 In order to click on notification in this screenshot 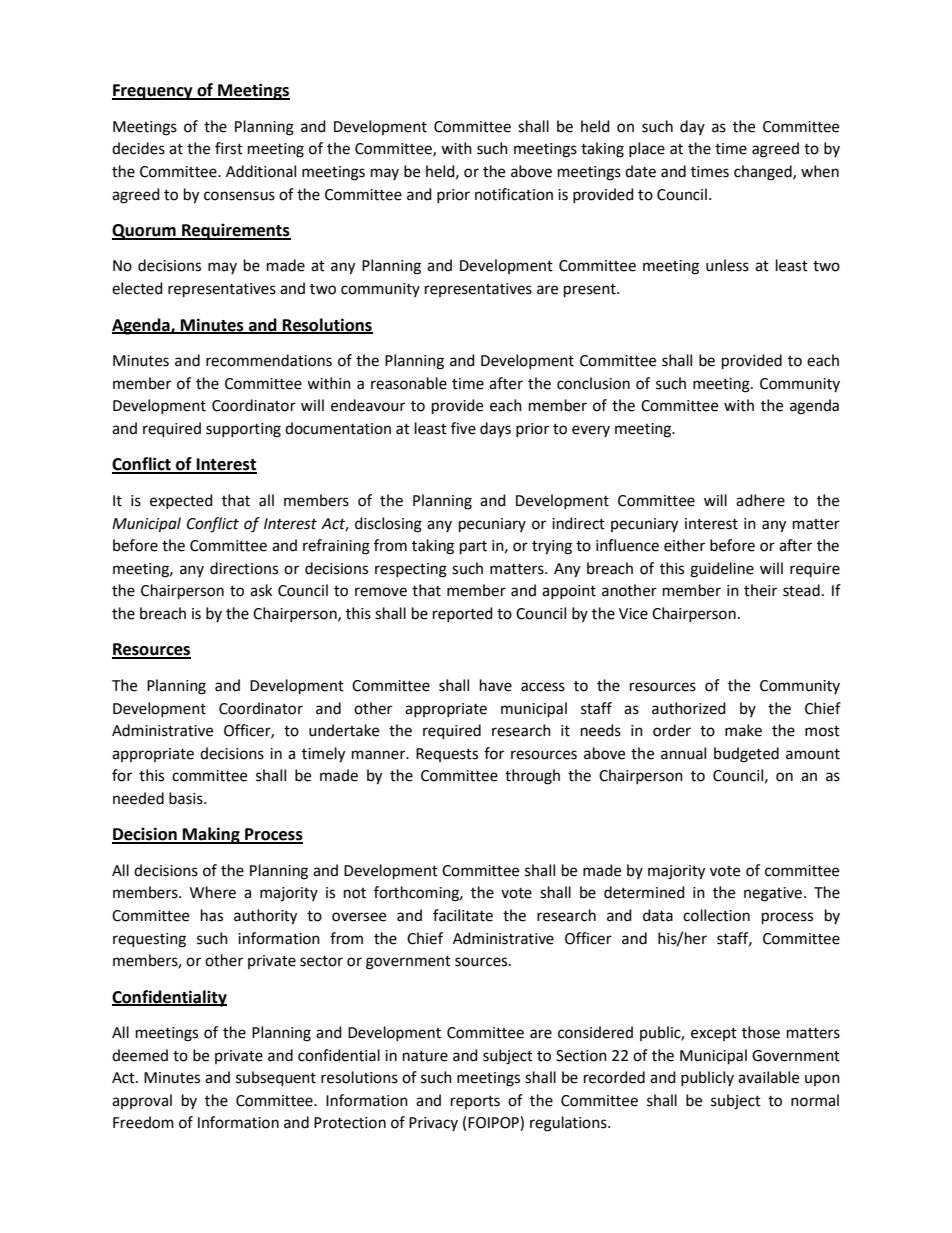, I will do `click(514, 194)`.
